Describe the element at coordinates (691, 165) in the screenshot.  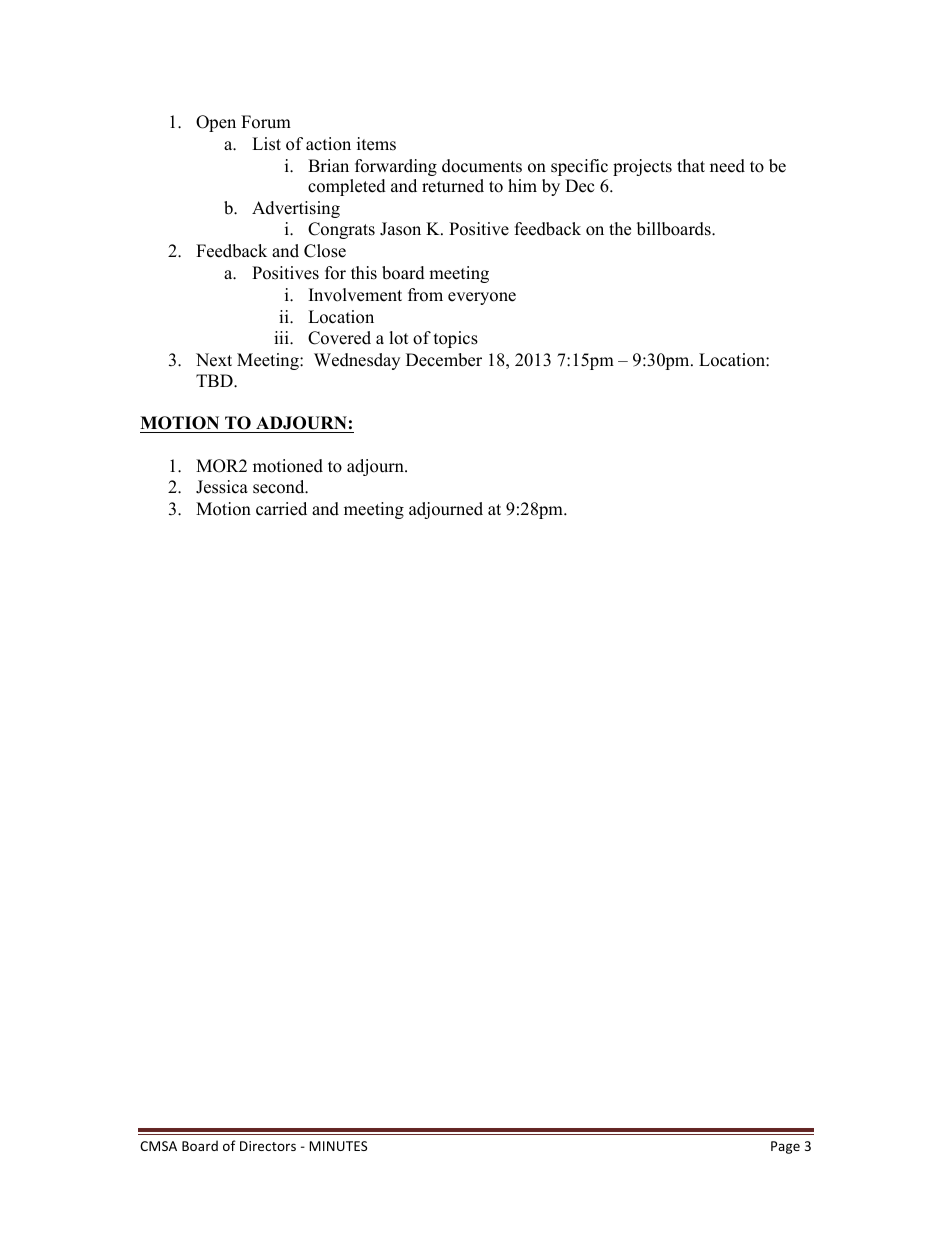
I see `that` at that location.
